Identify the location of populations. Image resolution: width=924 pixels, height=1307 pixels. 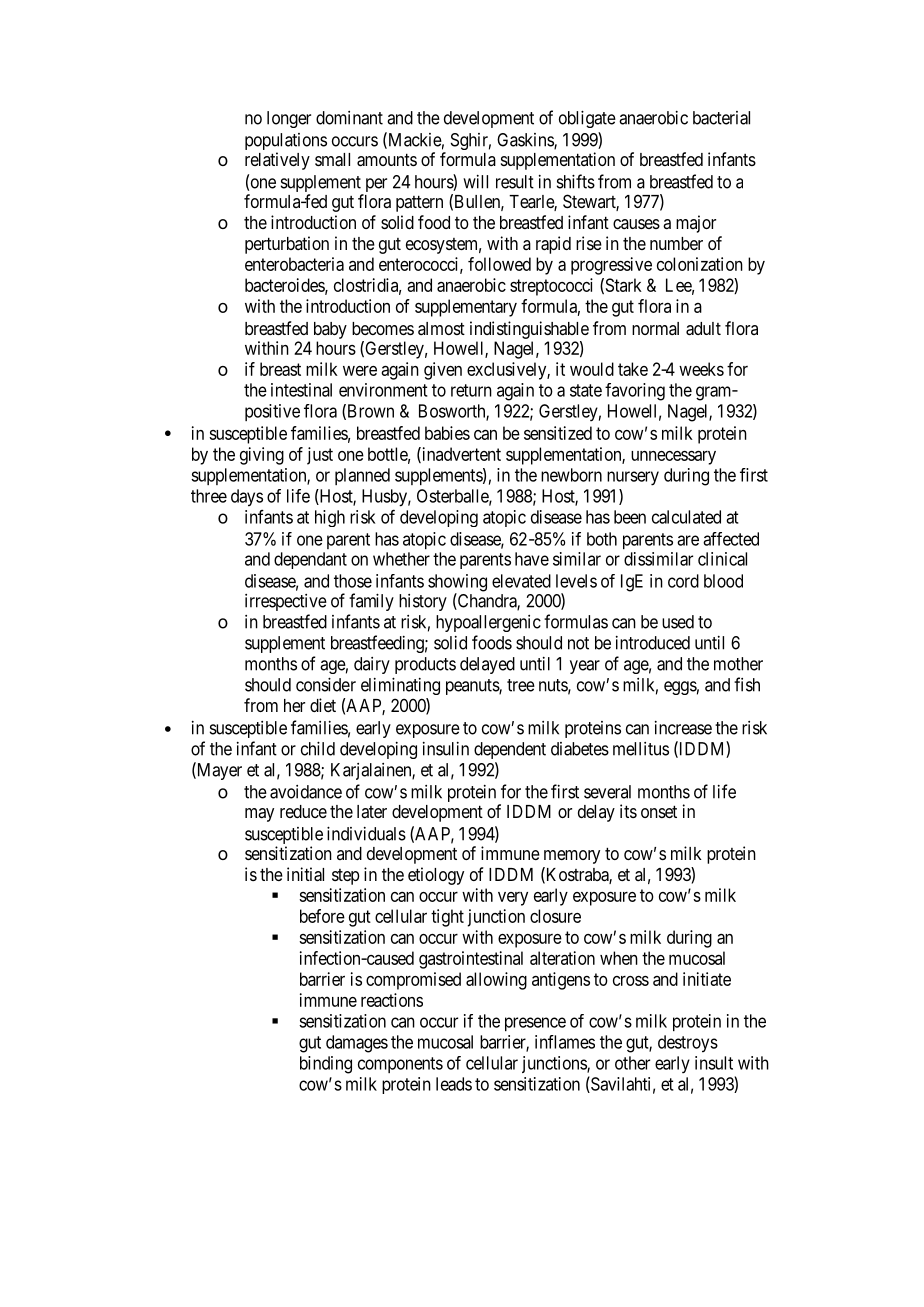
(286, 143).
